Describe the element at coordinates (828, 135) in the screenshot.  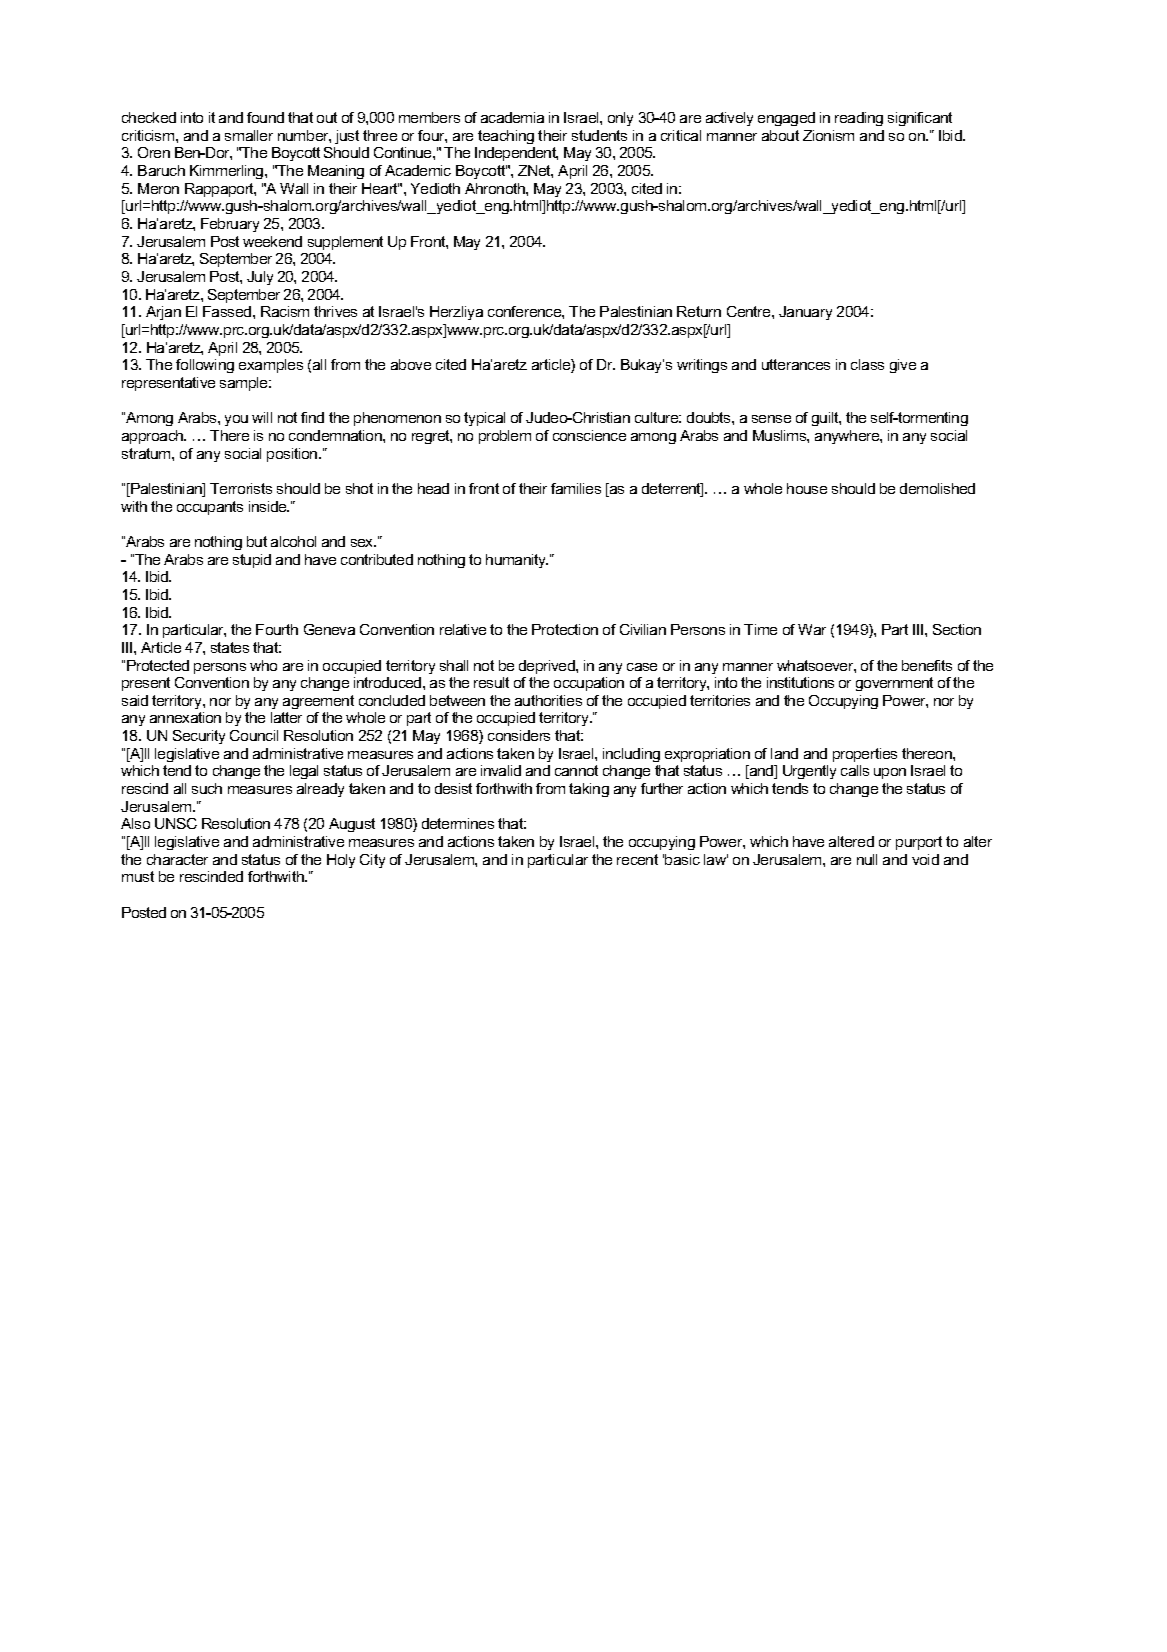
I see `Zionism` at that location.
